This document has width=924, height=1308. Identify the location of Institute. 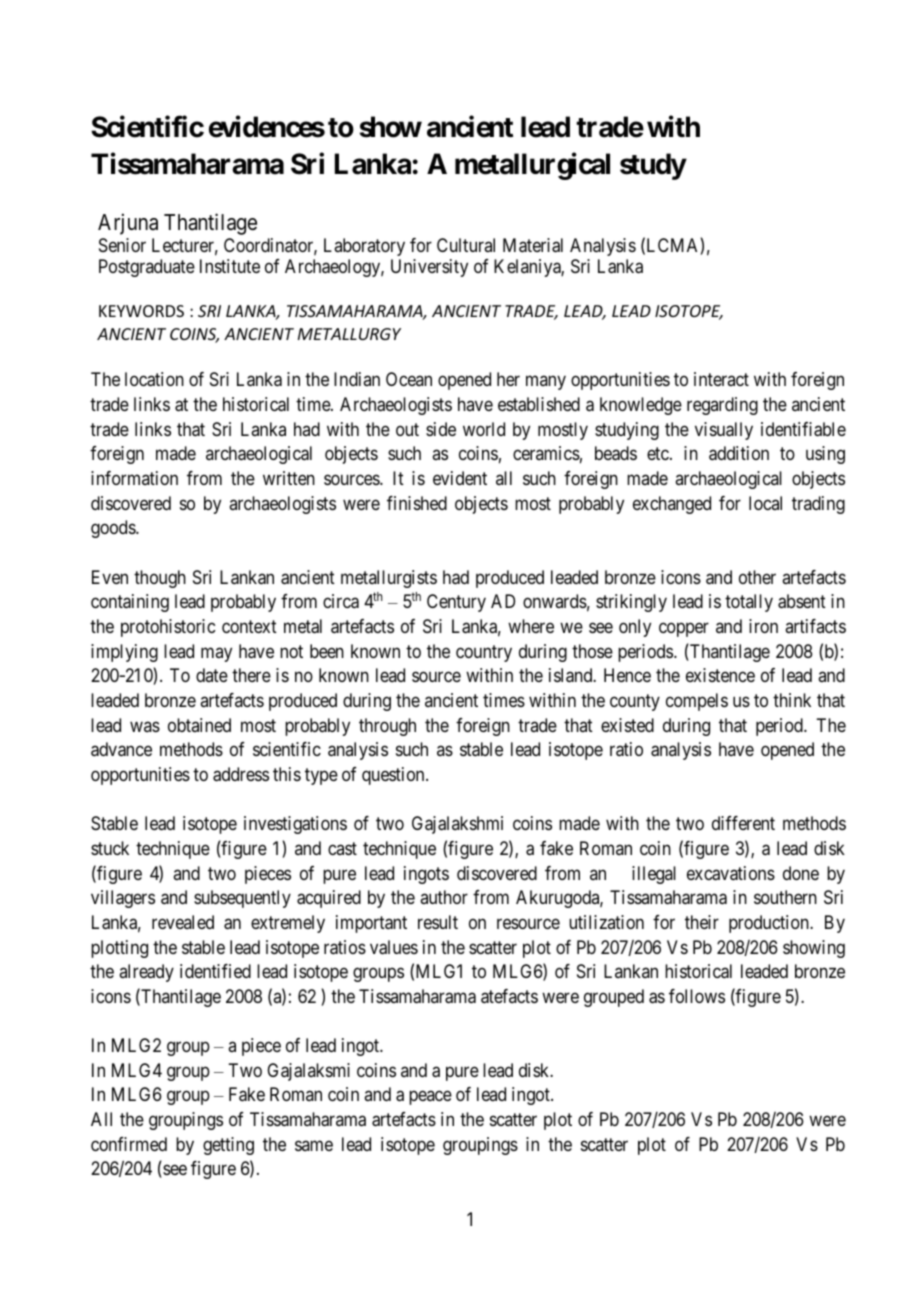
(230, 266).
